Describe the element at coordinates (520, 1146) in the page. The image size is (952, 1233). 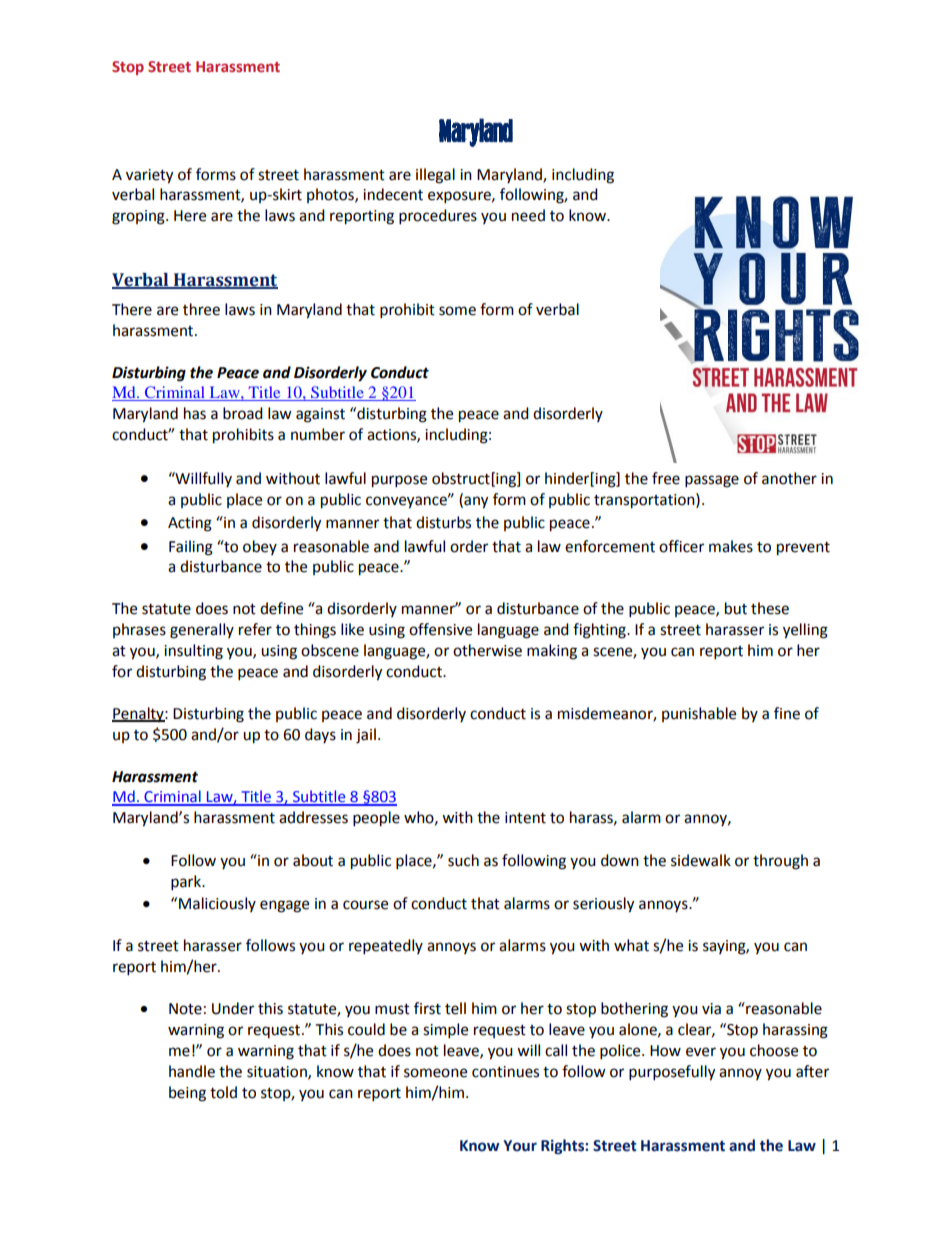
I see `Your` at that location.
